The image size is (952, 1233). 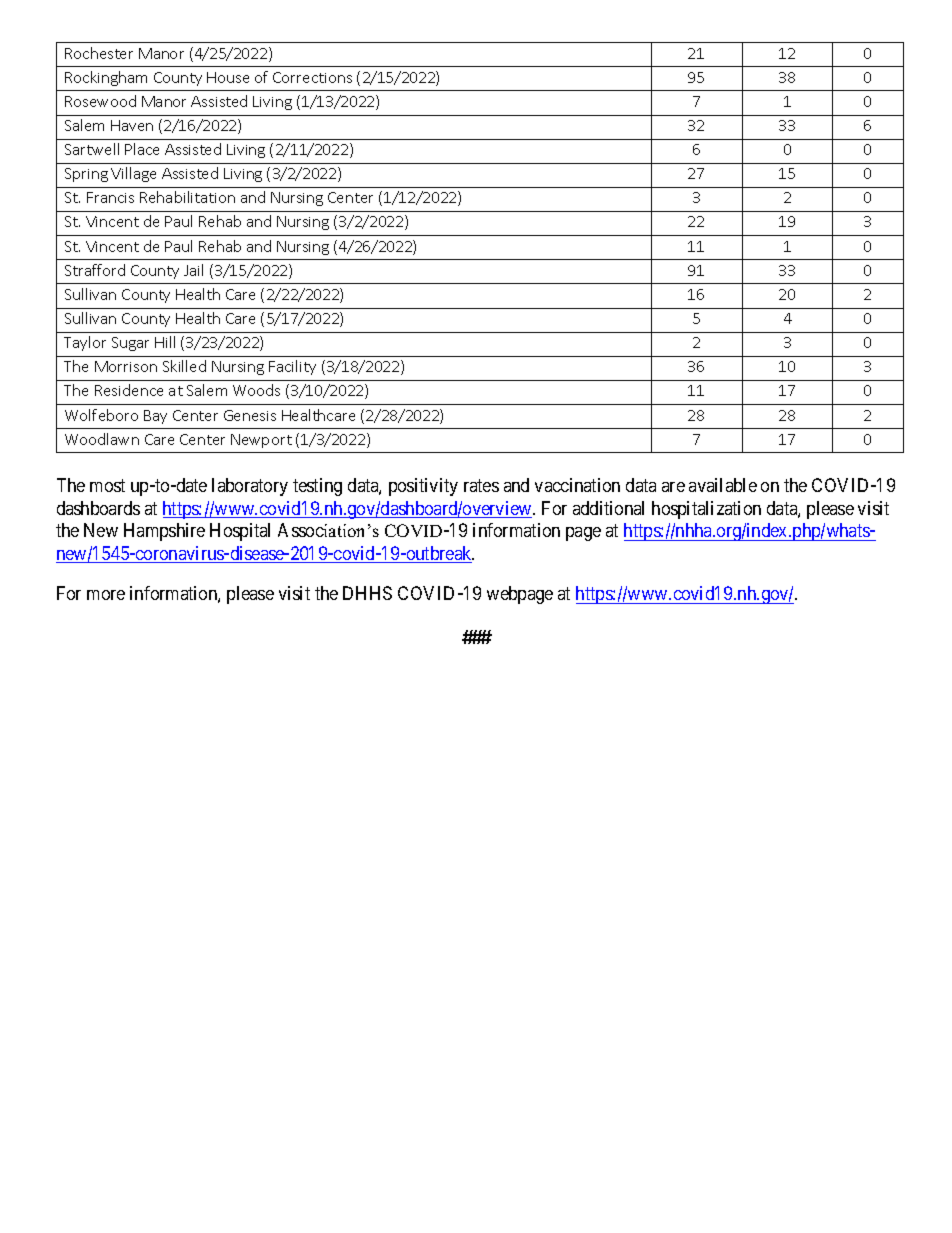 What do you see at coordinates (228, 77) in the screenshot?
I see `House` at bounding box center [228, 77].
